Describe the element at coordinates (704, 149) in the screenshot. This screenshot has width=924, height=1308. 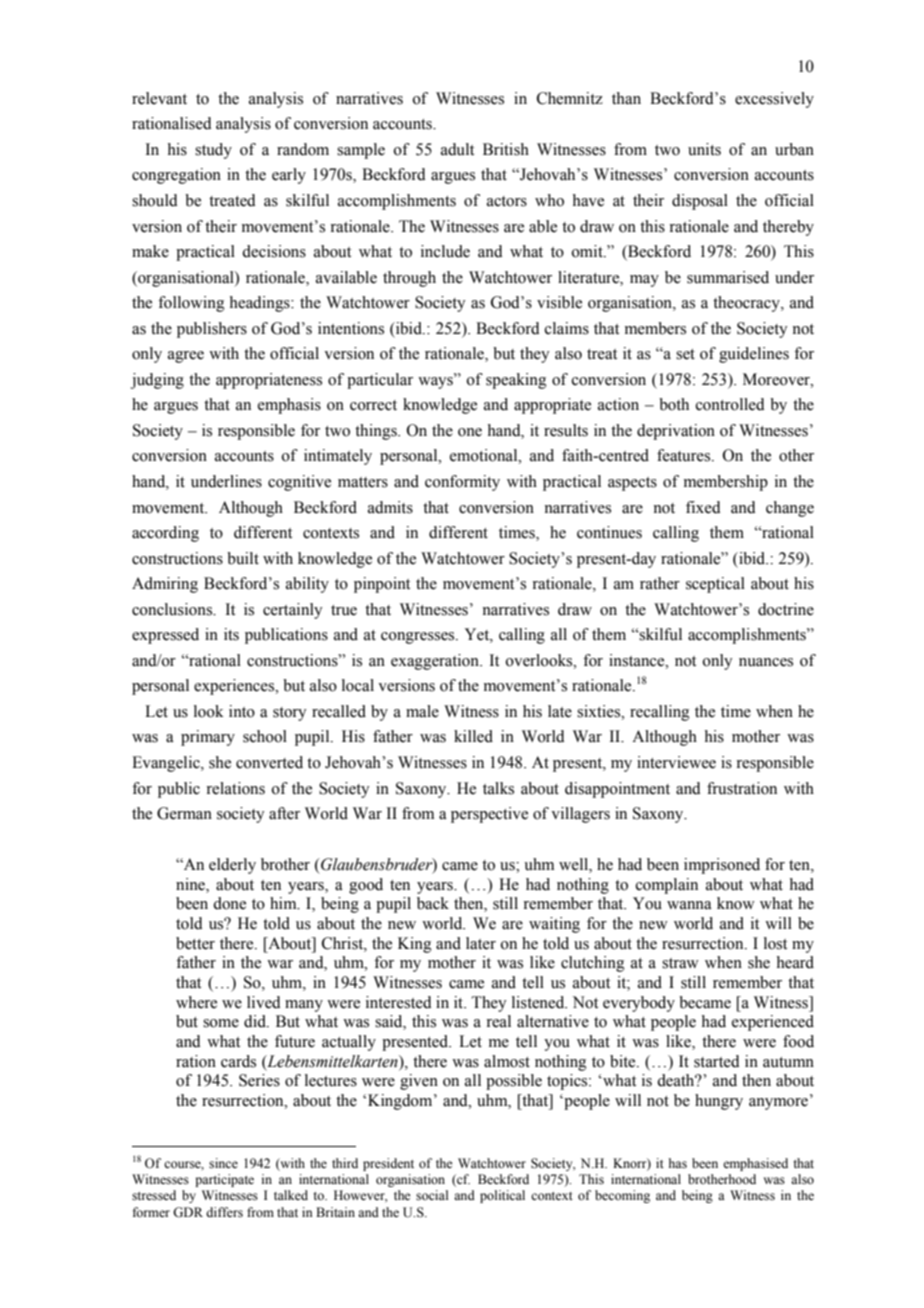
I see `units` at that location.
